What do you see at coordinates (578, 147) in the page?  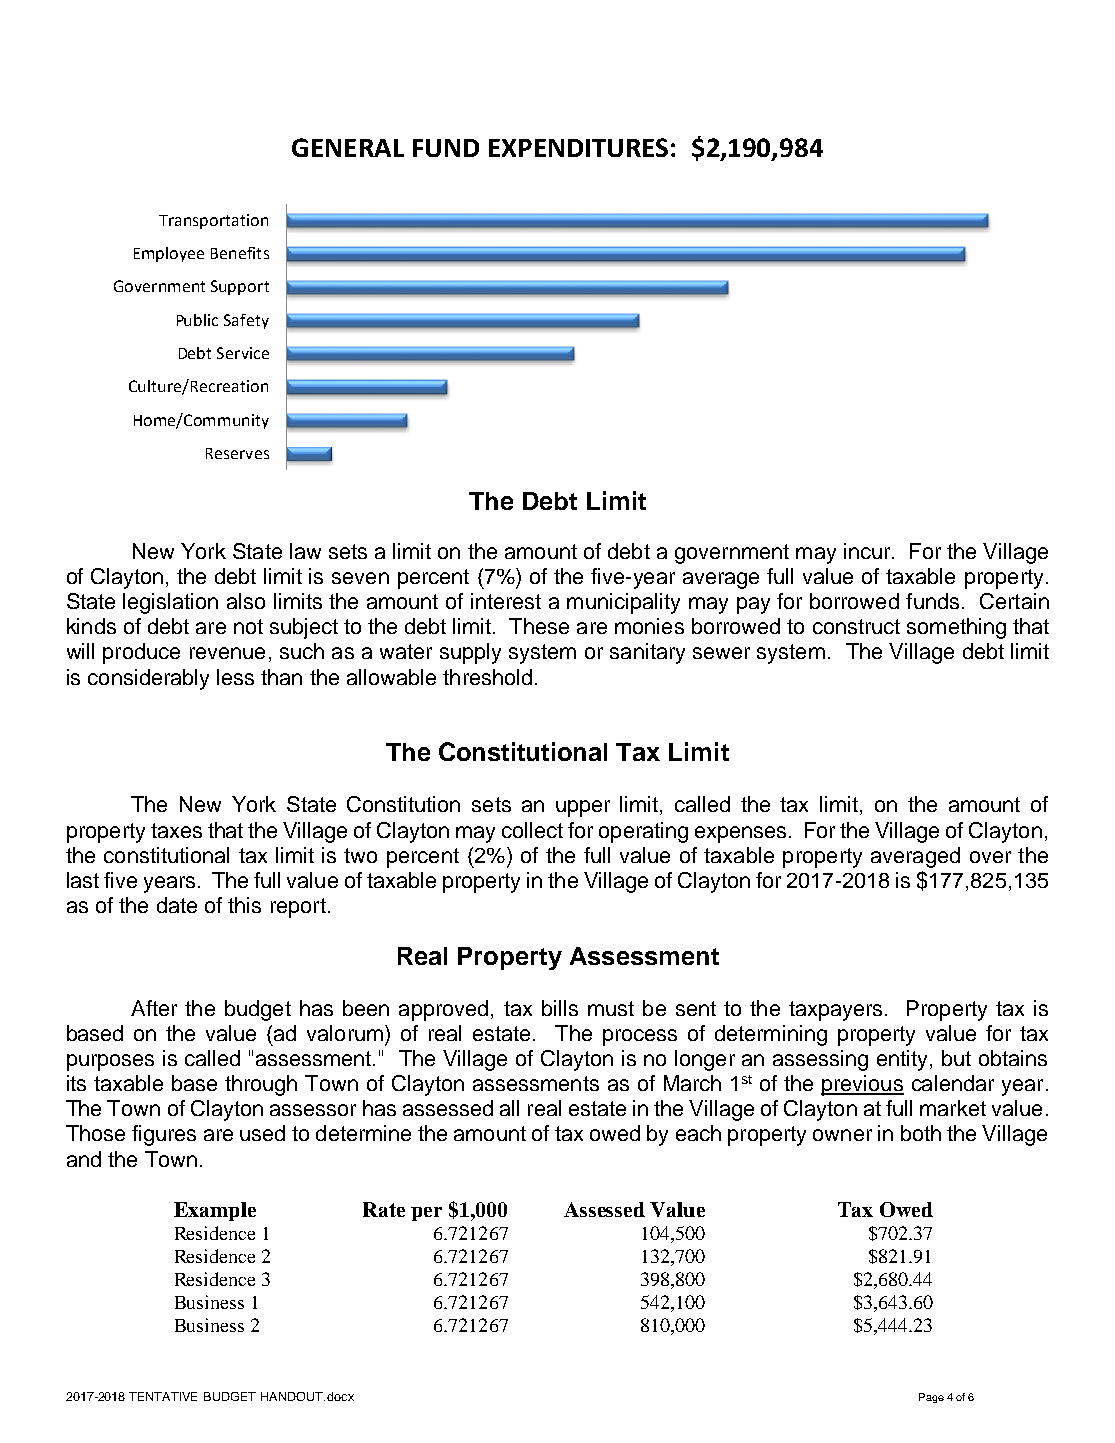 I see `EXPENDITURES` at bounding box center [578, 147].
